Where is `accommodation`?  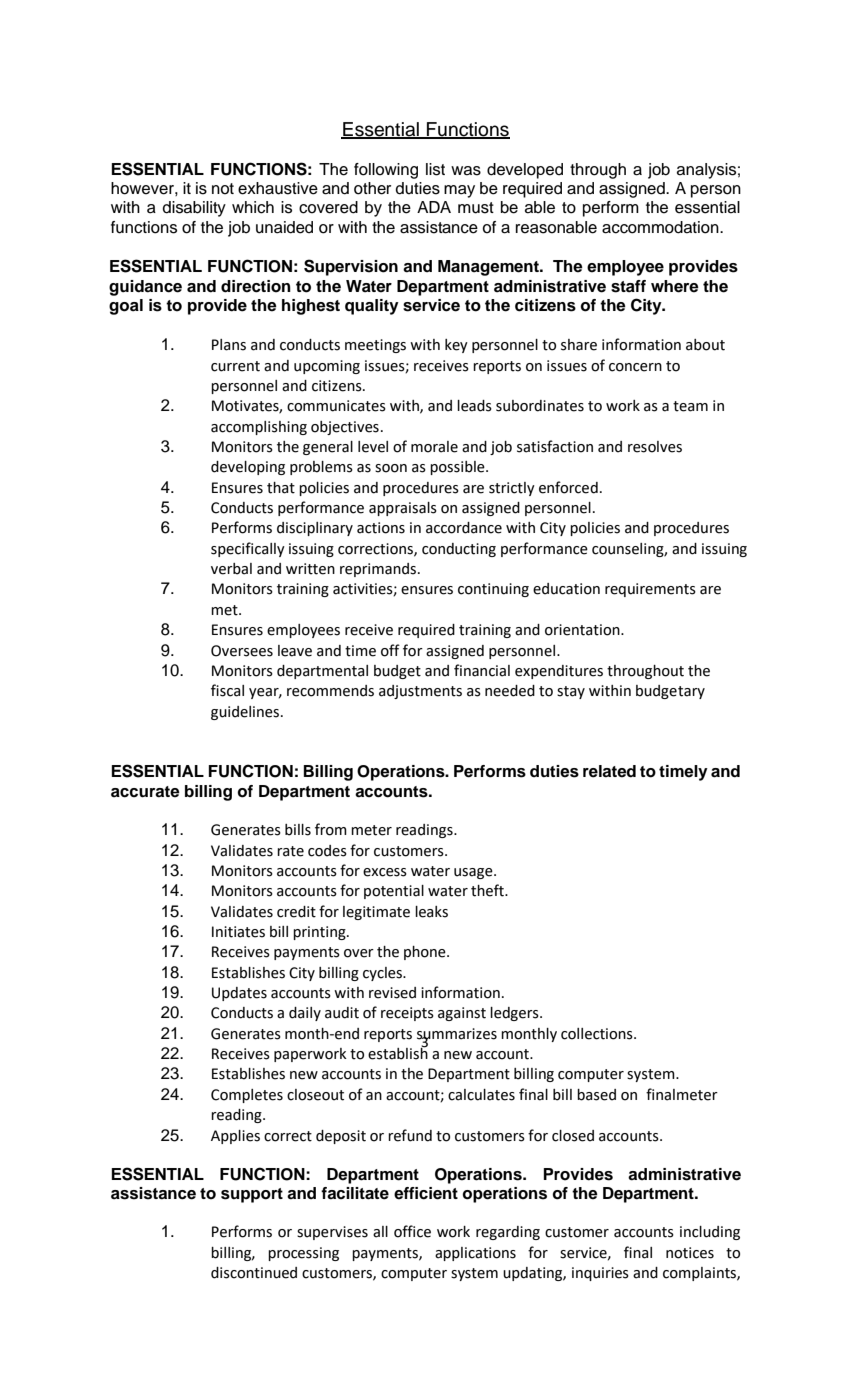
accommodation is located at coordinates (661, 227).
